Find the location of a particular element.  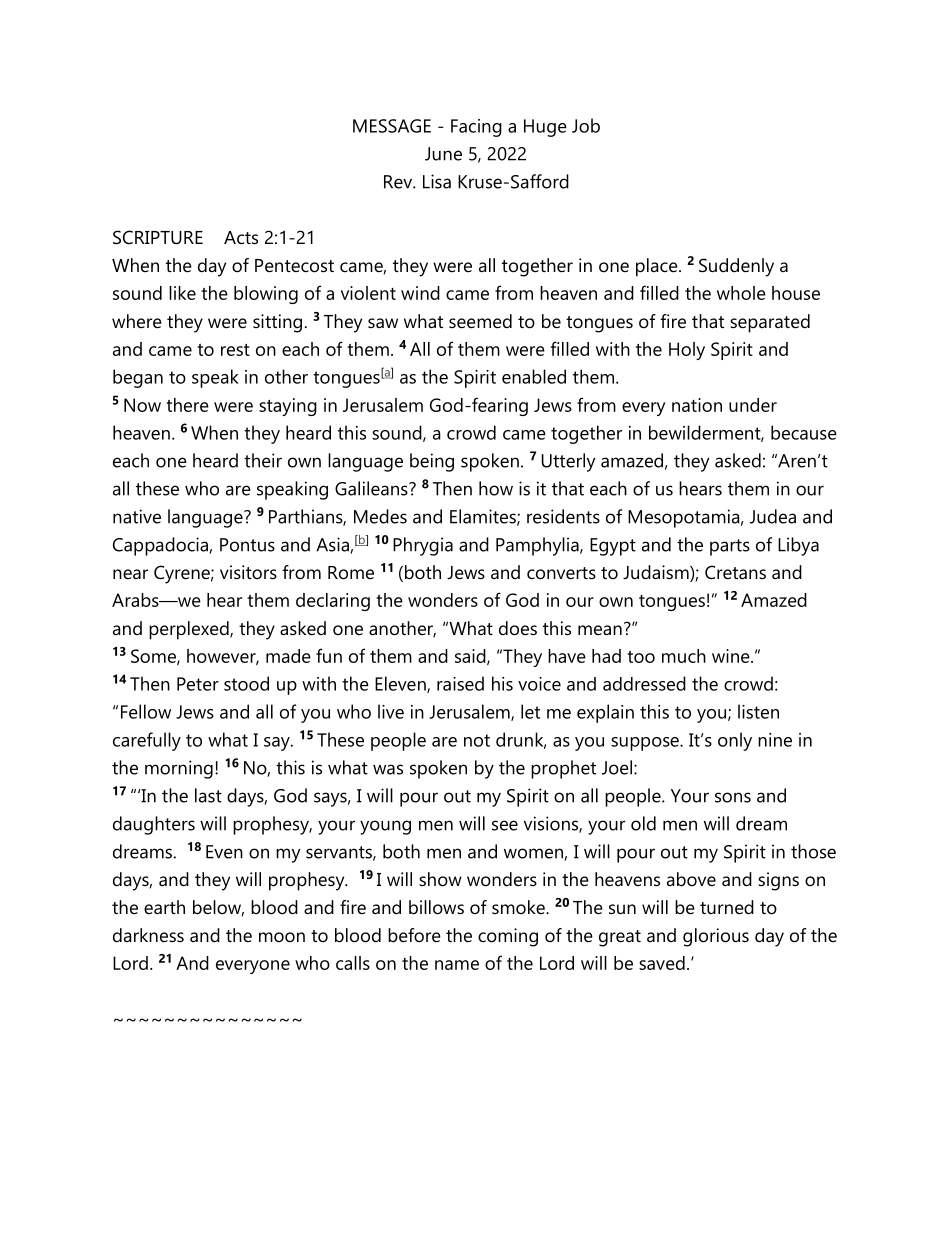

parts is located at coordinates (730, 547).
